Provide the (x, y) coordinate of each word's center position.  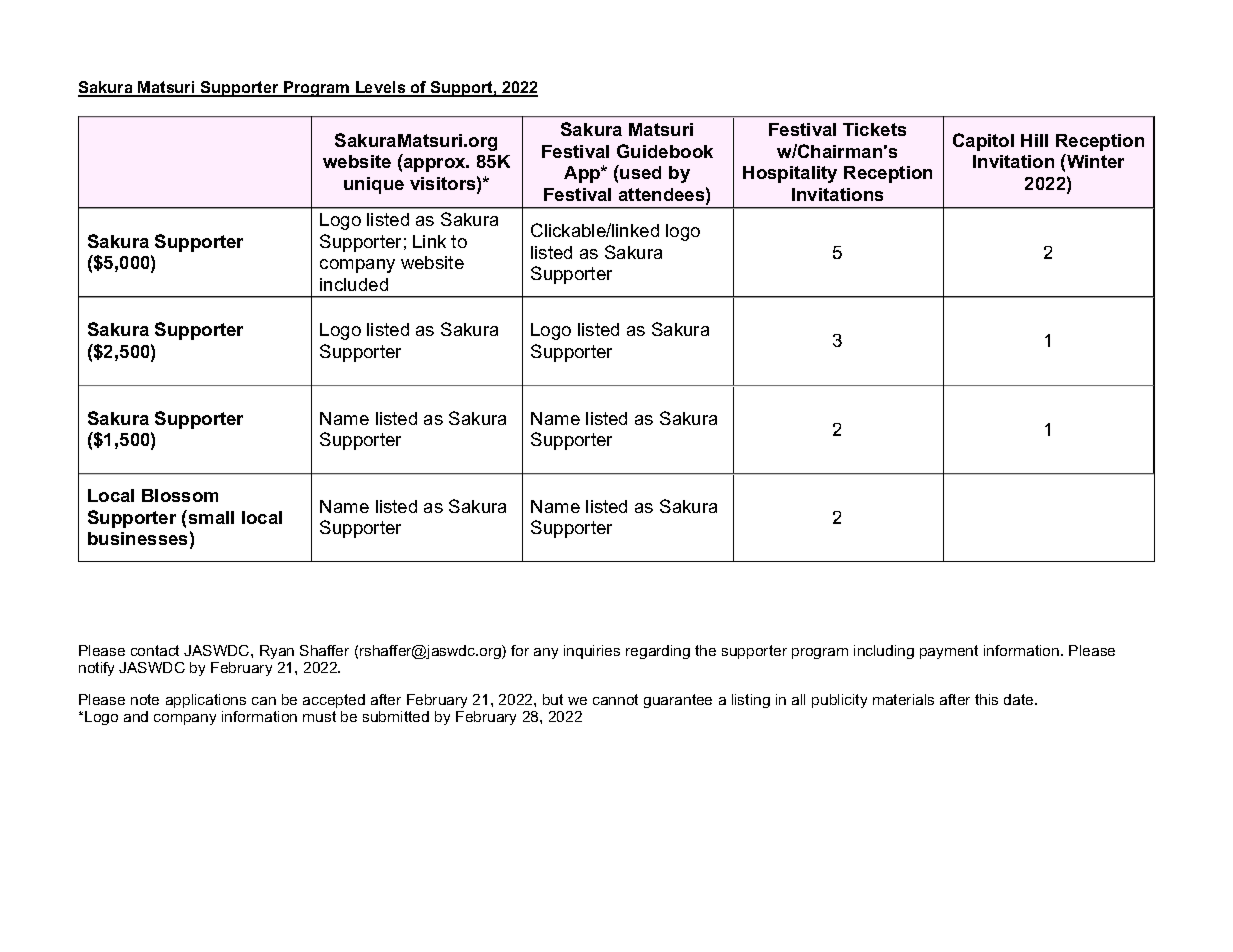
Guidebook (665, 151)
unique (374, 185)
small (210, 517)
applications (206, 701)
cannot (615, 699)
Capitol (983, 142)
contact (155, 650)
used (639, 172)
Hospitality (790, 174)
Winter (1094, 161)
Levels (381, 88)
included (354, 284)
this (986, 699)
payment (949, 652)
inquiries (592, 652)
